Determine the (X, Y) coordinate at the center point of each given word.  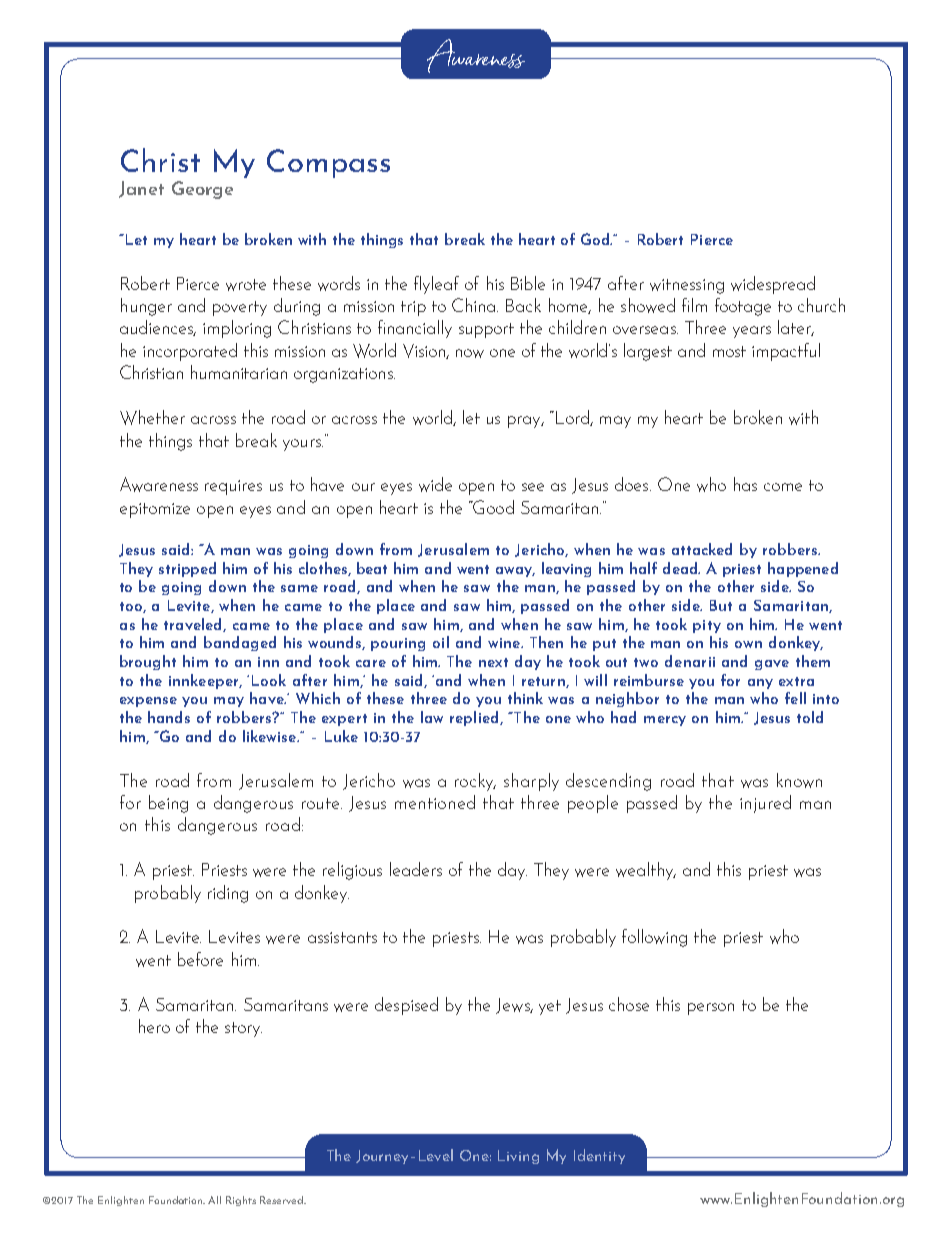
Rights (241, 1201)
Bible (528, 283)
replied (475, 718)
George (202, 190)
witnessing (687, 286)
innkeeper (205, 681)
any (760, 684)
